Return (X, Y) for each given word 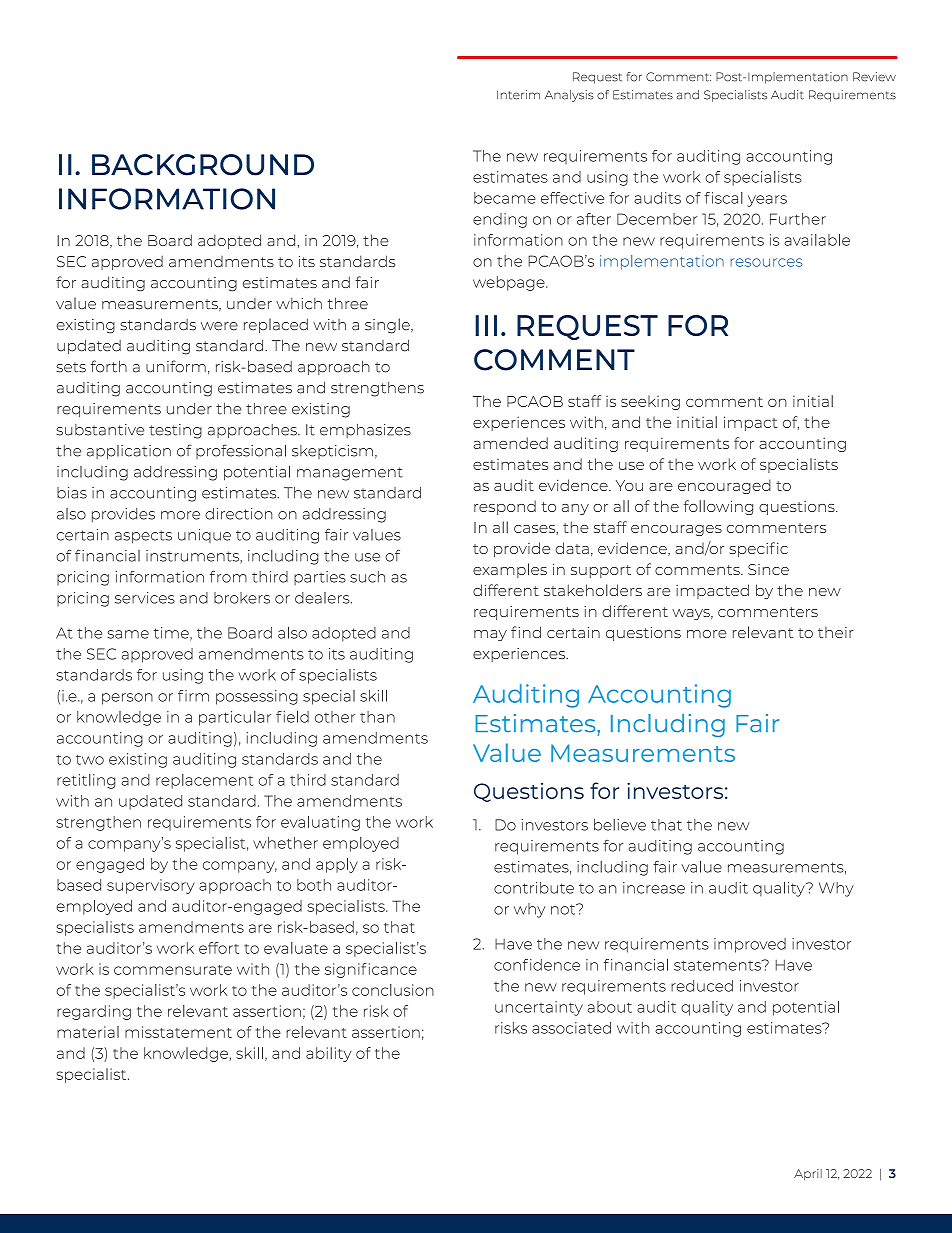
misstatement (178, 1032)
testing (175, 431)
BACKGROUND (203, 165)
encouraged (724, 486)
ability (328, 1054)
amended (510, 443)
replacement (204, 781)
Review (874, 77)
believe (620, 825)
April (808, 1175)
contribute (534, 888)
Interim (518, 95)
